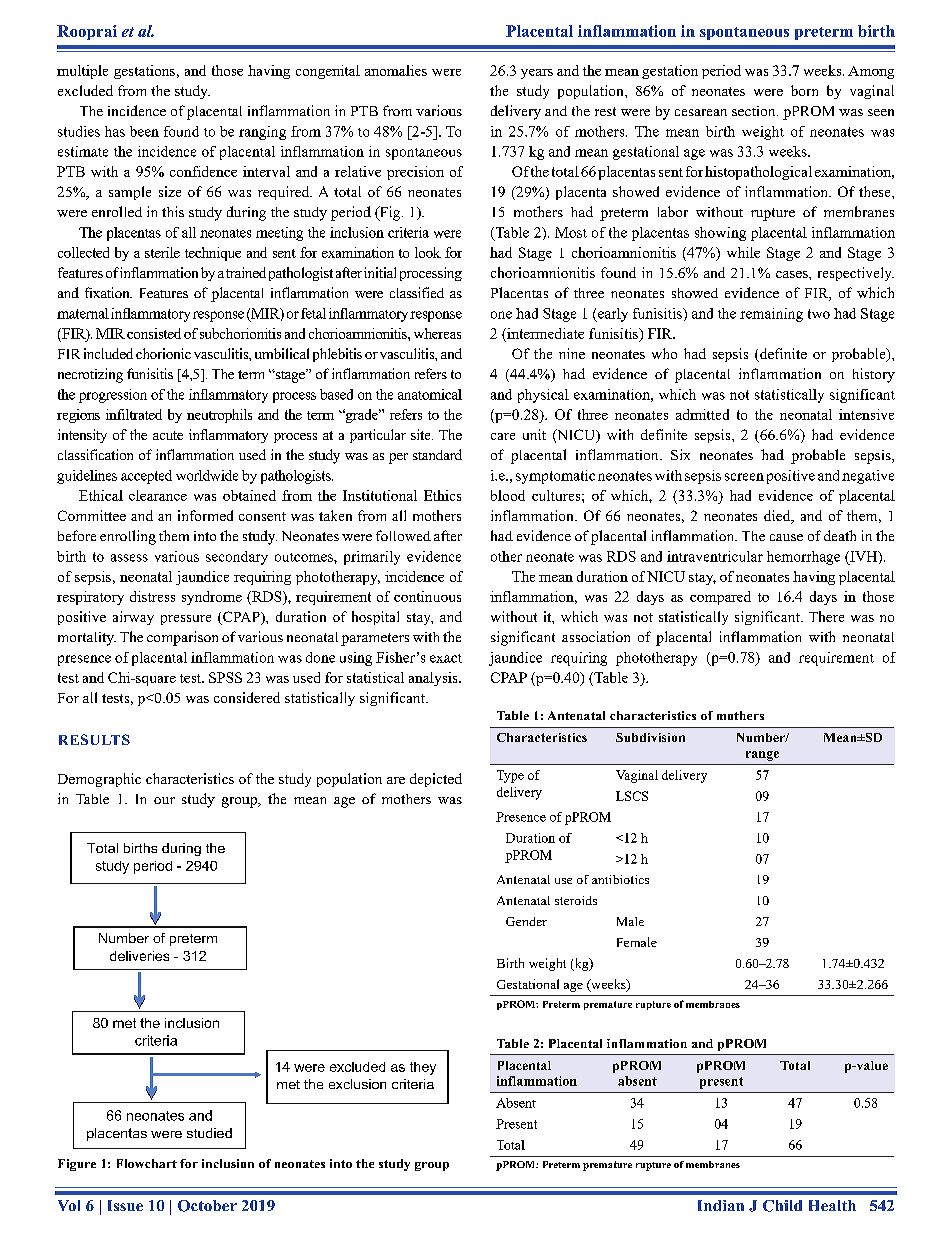 This page has width=952, height=1233. What do you see at coordinates (762, 756) in the page?
I see `range` at bounding box center [762, 756].
